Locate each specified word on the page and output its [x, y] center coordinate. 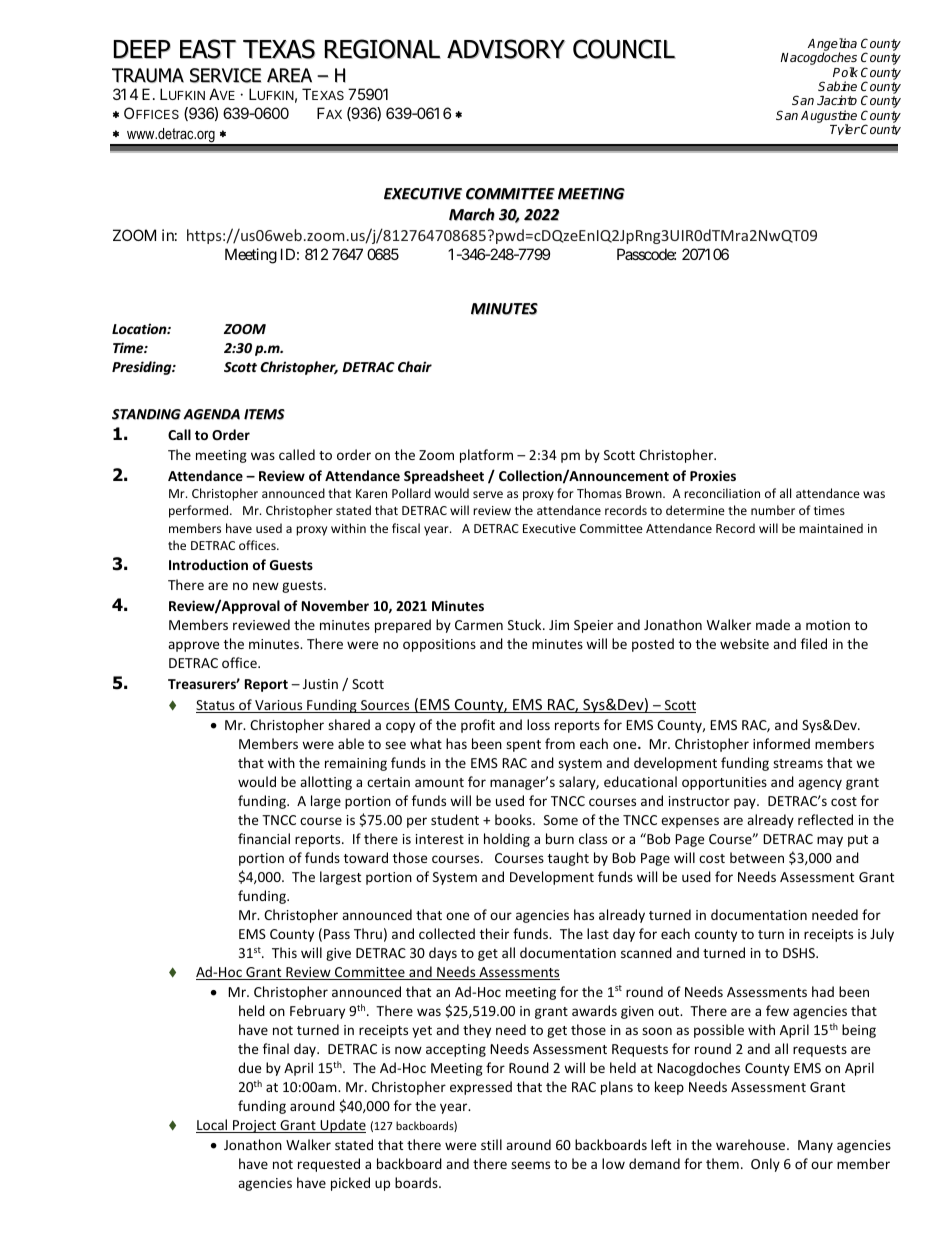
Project [255, 1126]
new [266, 586]
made [773, 624]
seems [530, 1165]
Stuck [526, 624]
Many [815, 1146]
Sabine [837, 86]
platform [486, 456]
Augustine [829, 117]
